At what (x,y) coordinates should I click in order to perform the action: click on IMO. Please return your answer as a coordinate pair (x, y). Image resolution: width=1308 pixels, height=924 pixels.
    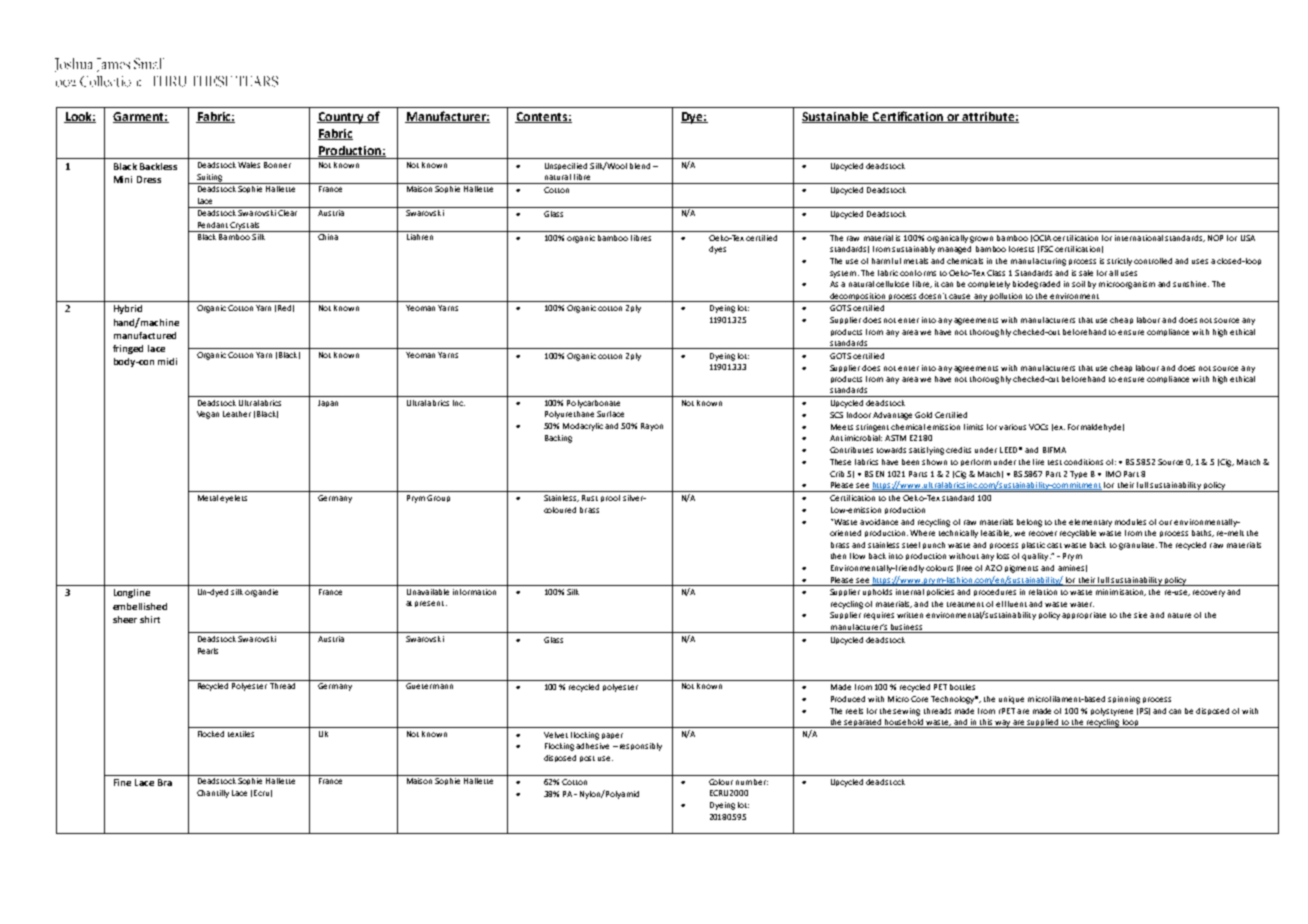
    Looking at the image, I should click on (1113, 474).
